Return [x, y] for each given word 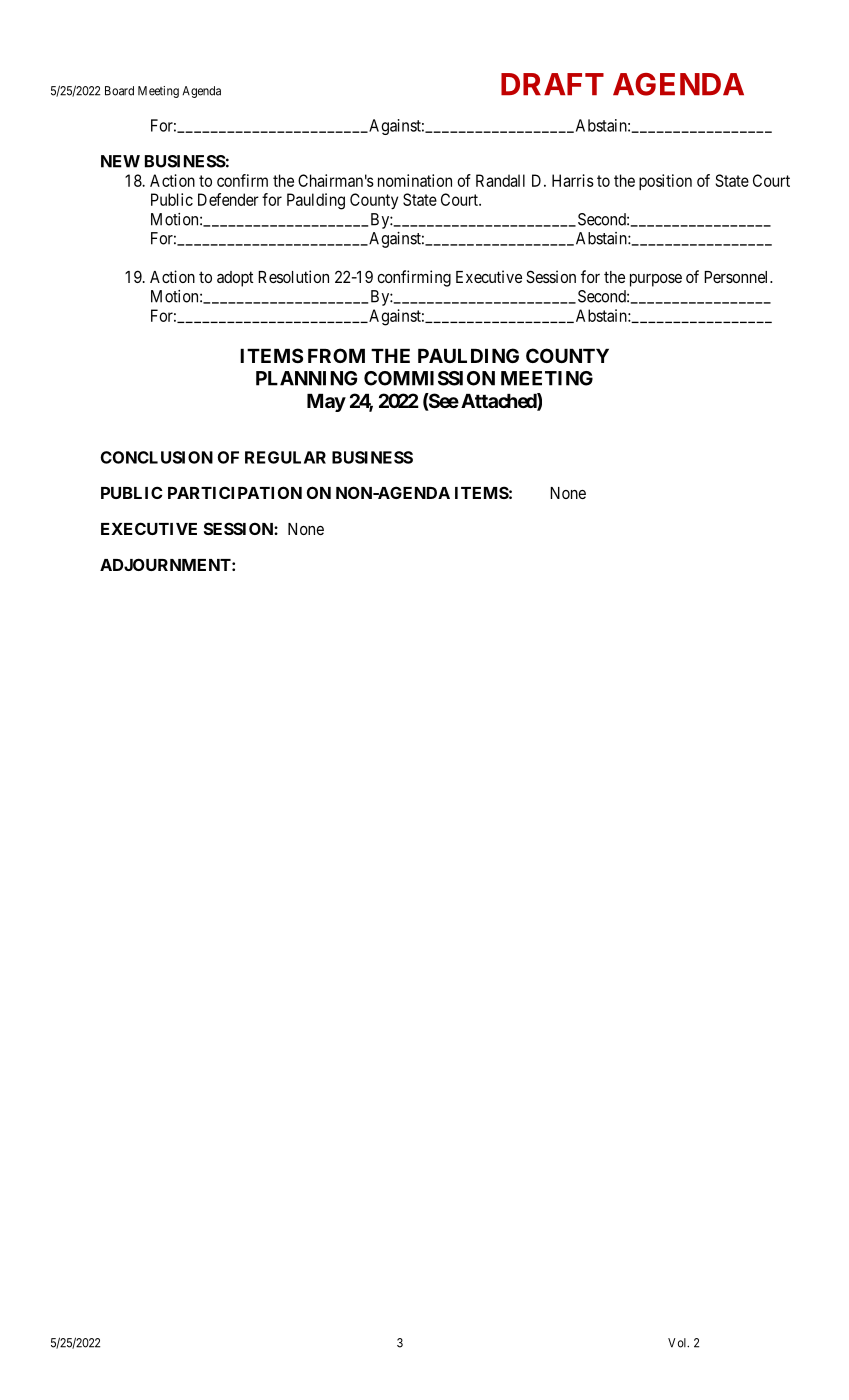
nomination [415, 180]
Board [119, 91]
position [665, 182]
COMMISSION [429, 378]
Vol [678, 1343]
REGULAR [285, 457]
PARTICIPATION [235, 492]
